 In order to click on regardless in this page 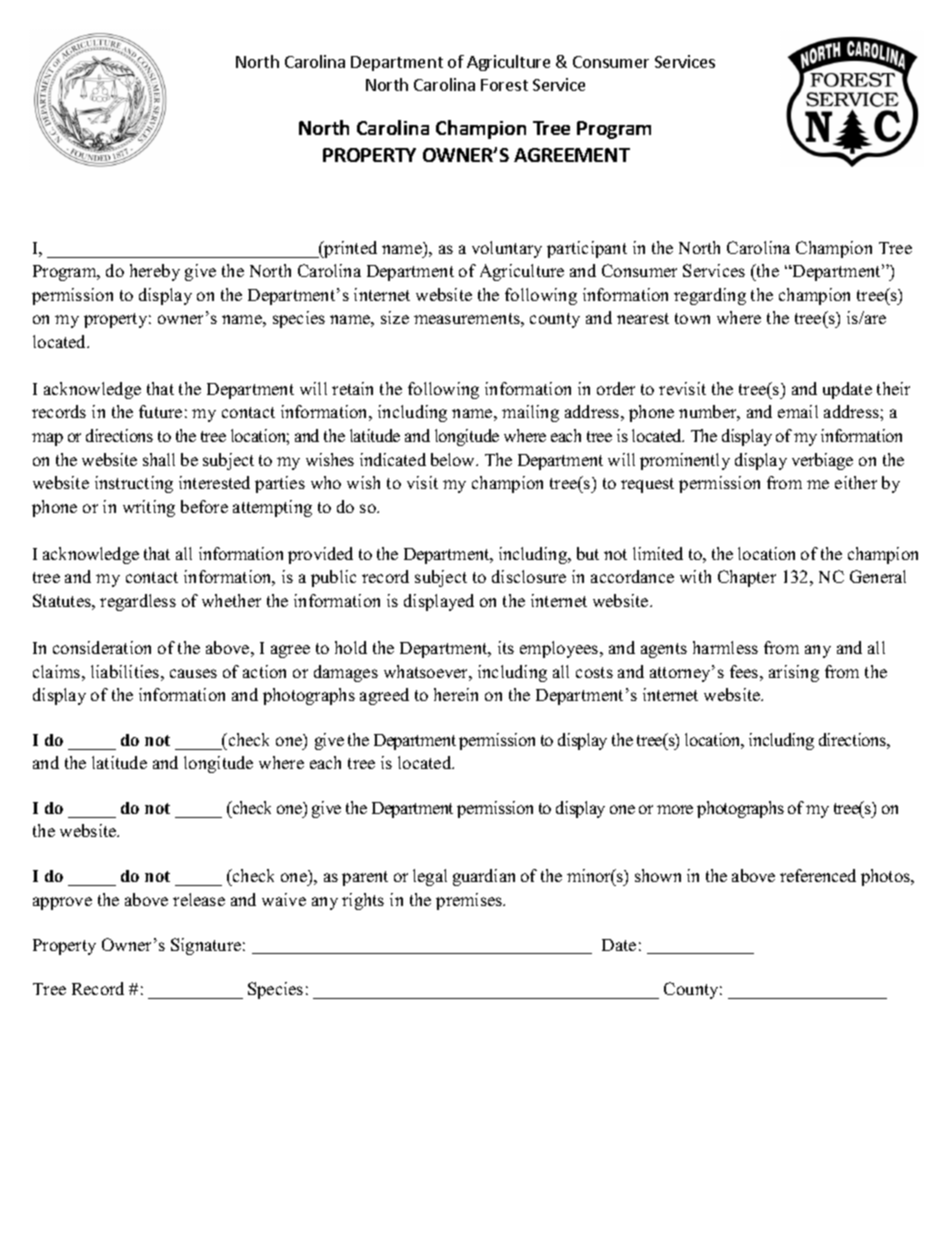, I will do `click(138, 602)`.
